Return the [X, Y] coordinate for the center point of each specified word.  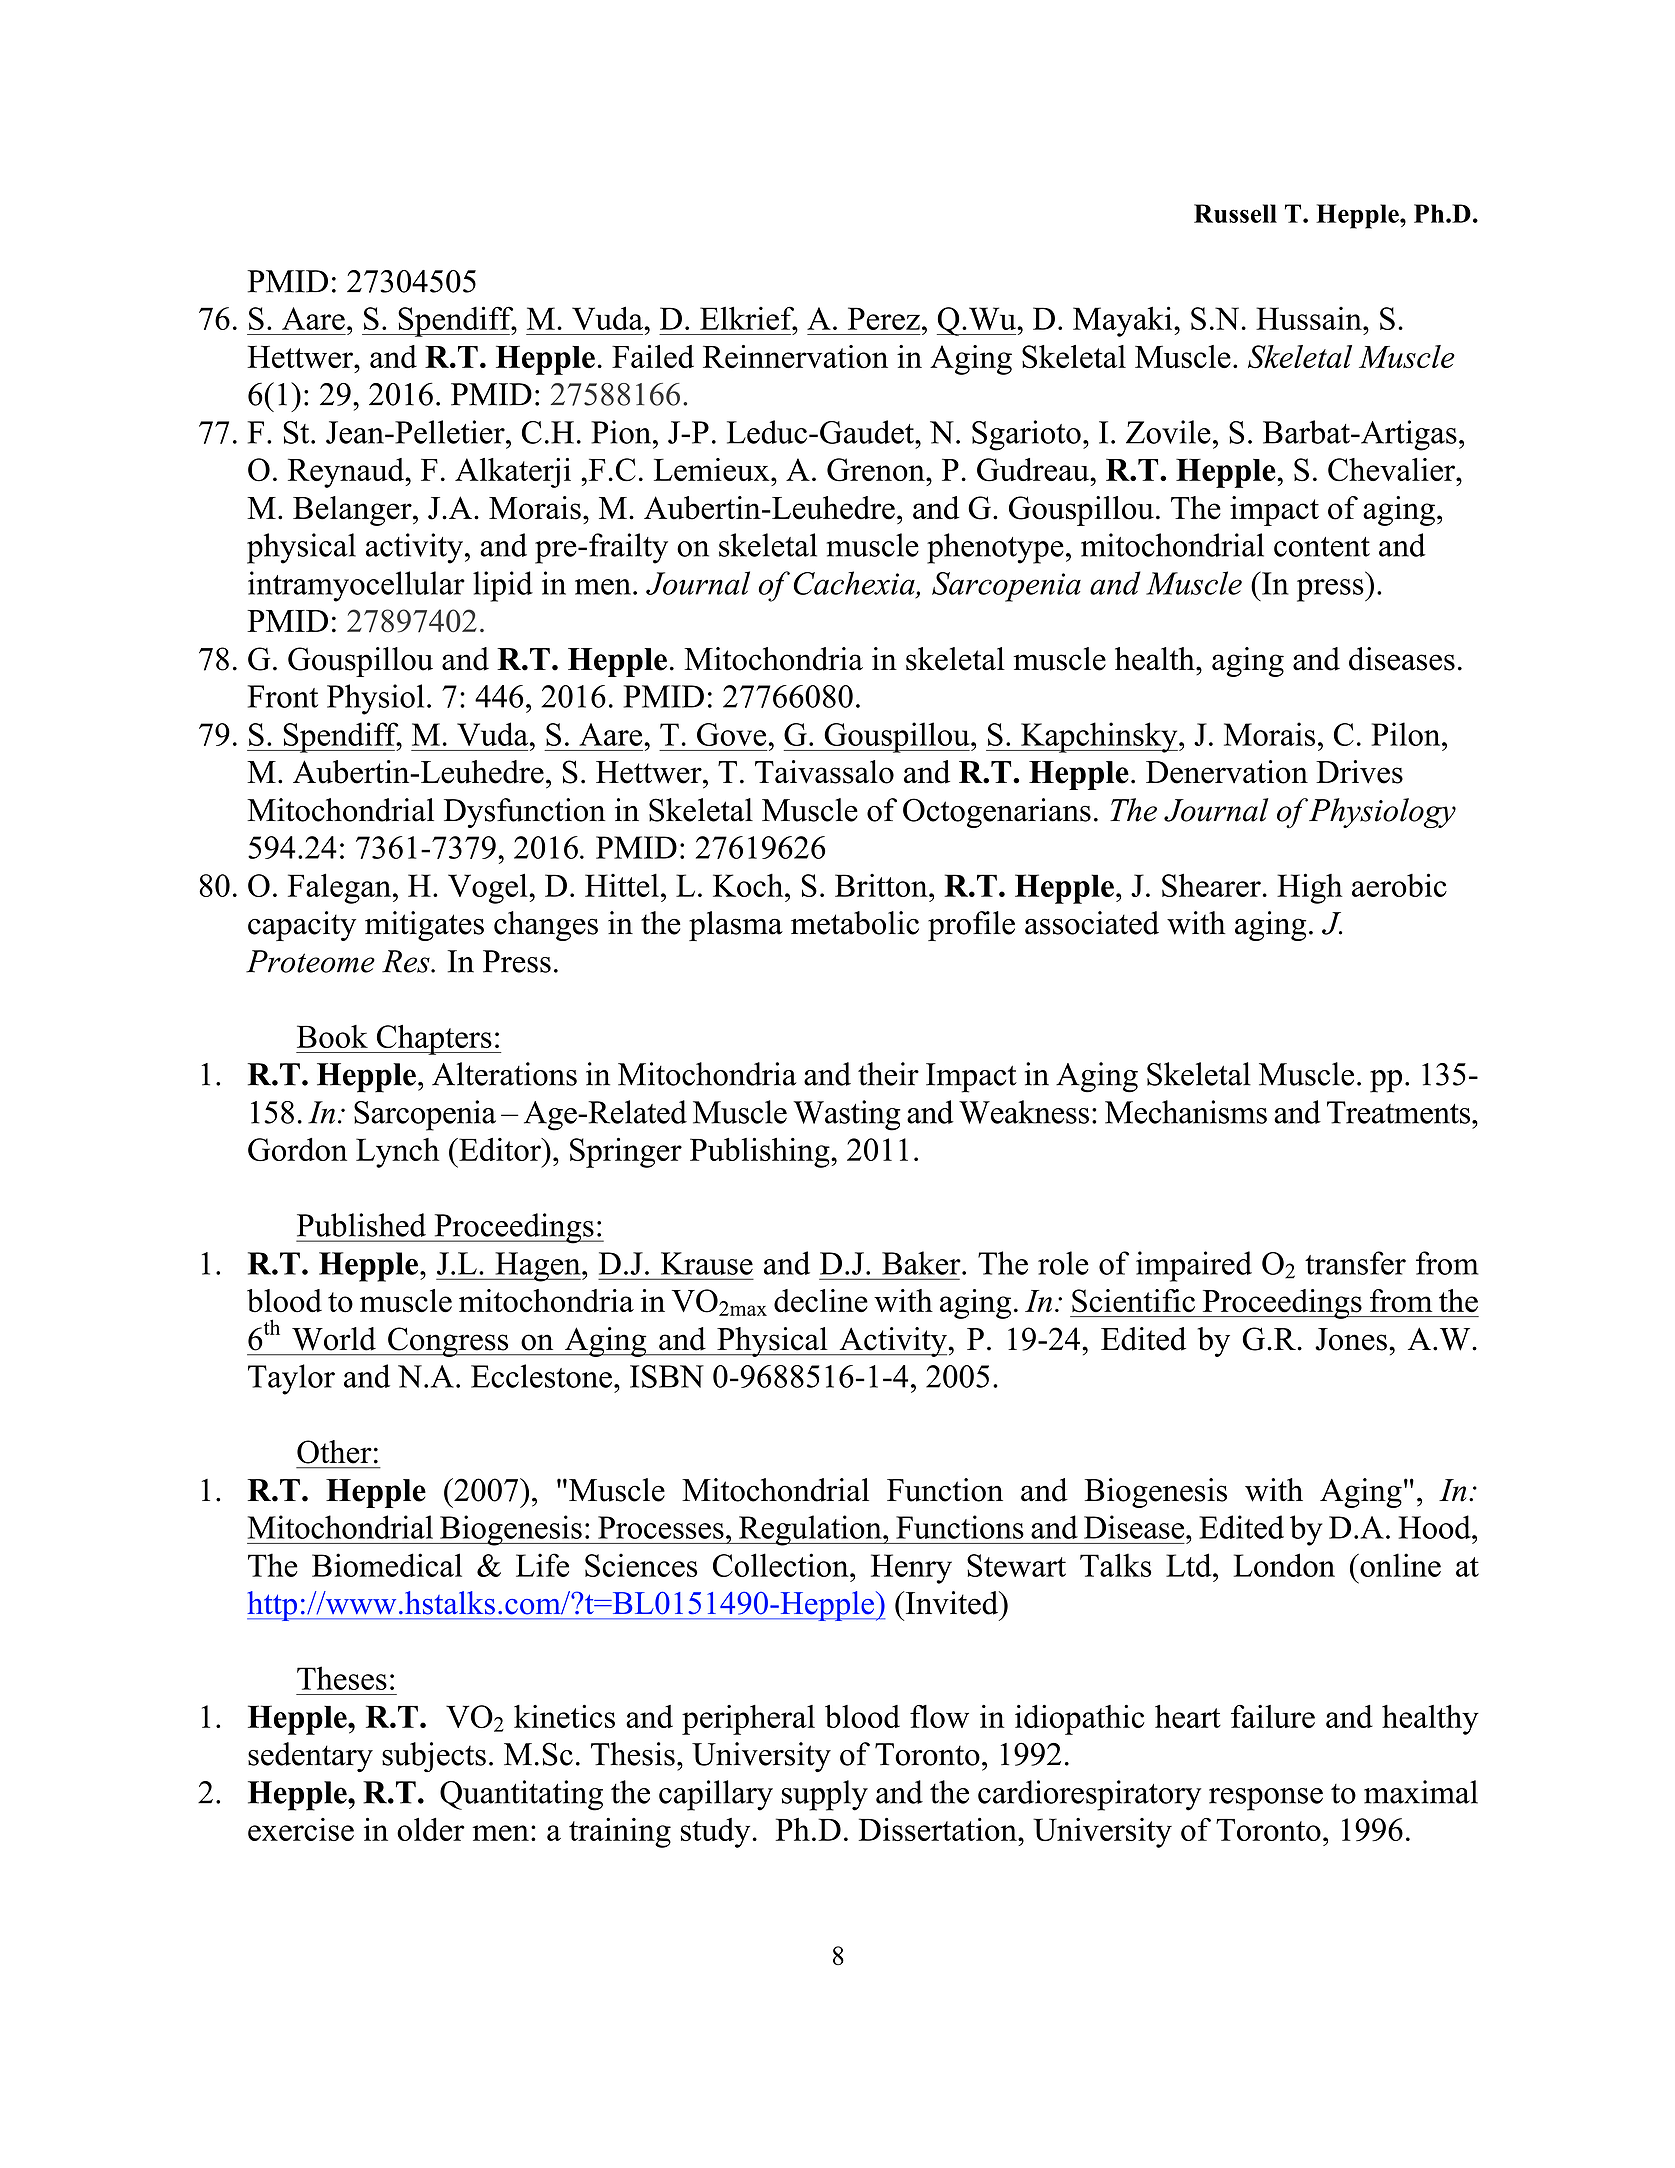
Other [334, 1452]
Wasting [847, 1115]
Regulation [810, 1530]
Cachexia [855, 583]
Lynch [397, 1153]
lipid [503, 586]
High [1310, 888]
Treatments [1400, 1112]
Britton [882, 885]
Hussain [1310, 318]
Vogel [489, 888]
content [1322, 547]
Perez [884, 318]
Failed [653, 356]
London [1284, 1565]
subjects [434, 1757]
